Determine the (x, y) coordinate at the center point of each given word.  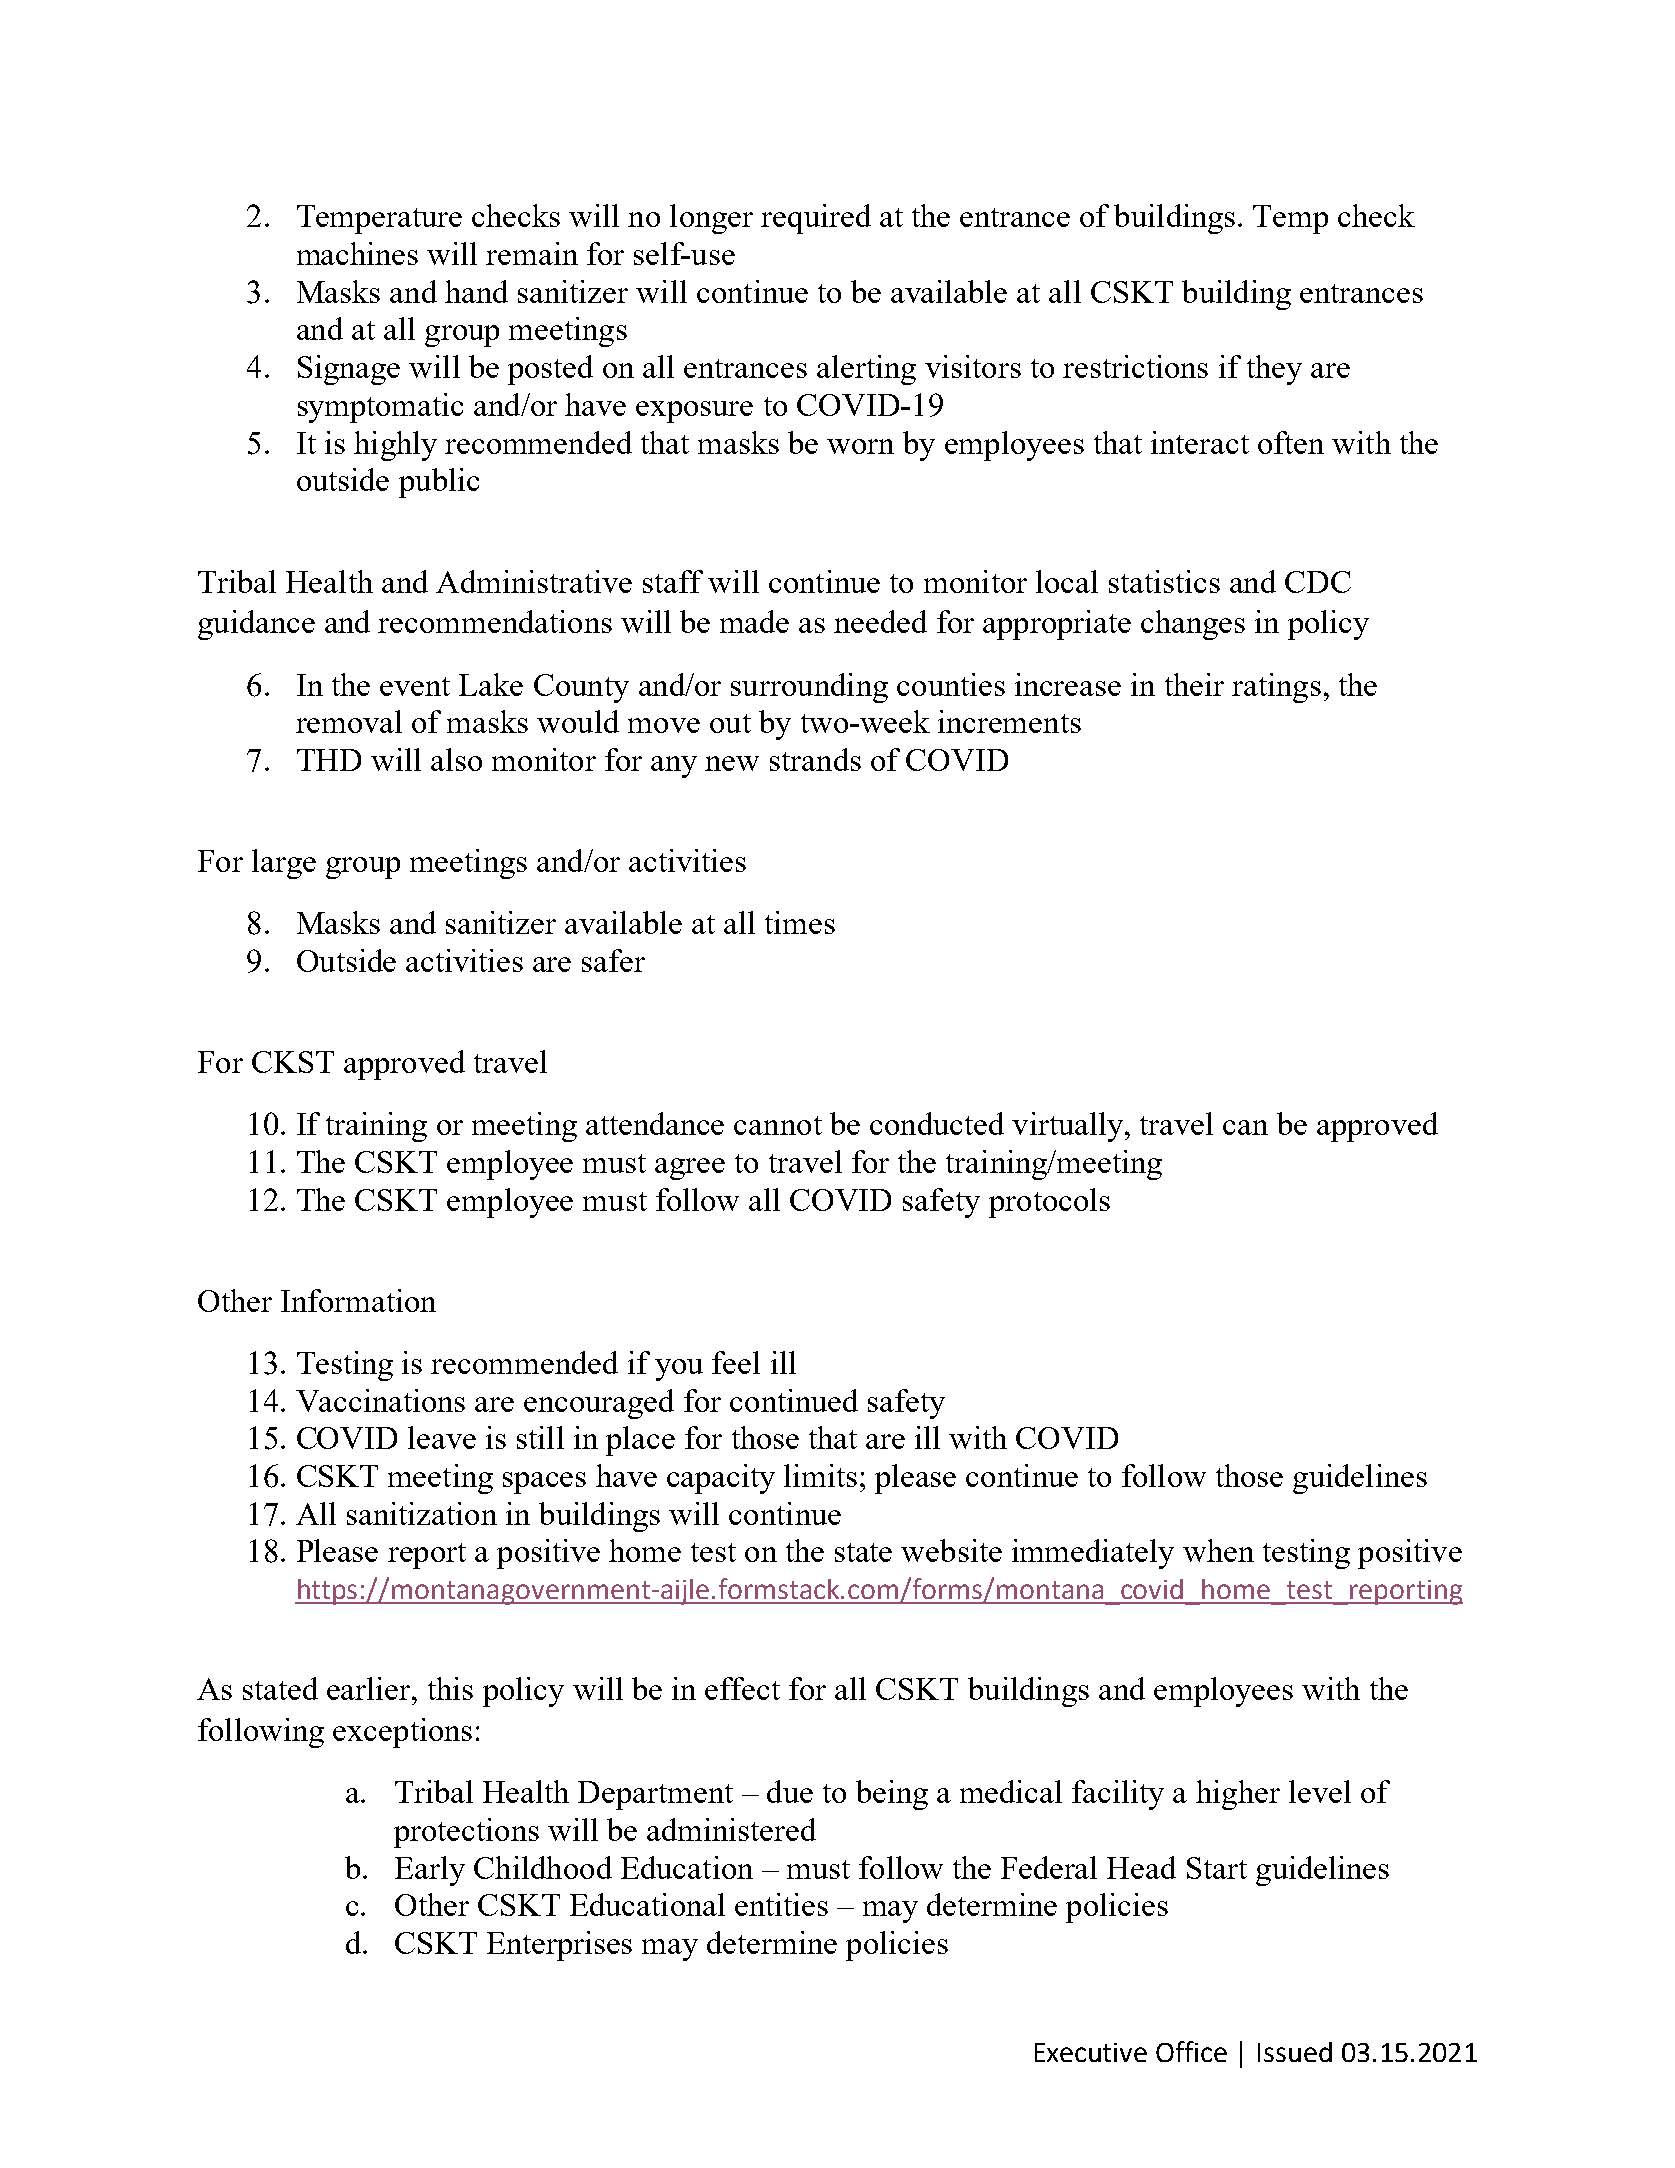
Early (430, 1871)
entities (781, 1904)
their (1194, 684)
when (1218, 1550)
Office (1191, 2051)
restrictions (1135, 366)
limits (820, 1475)
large (284, 864)
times (800, 922)
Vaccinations (380, 1400)
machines (357, 253)
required (816, 219)
